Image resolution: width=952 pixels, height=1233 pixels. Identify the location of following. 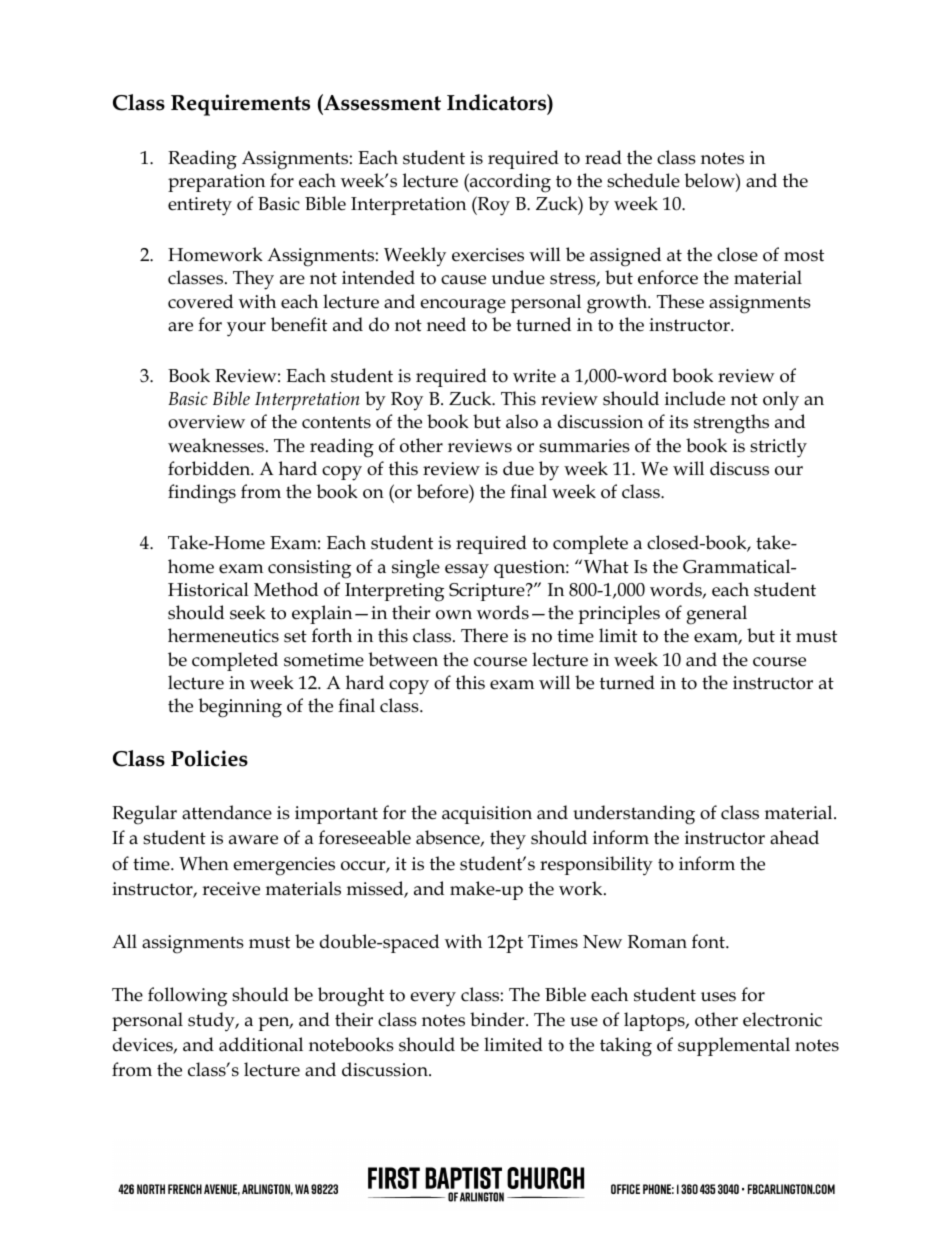
(187, 997).
